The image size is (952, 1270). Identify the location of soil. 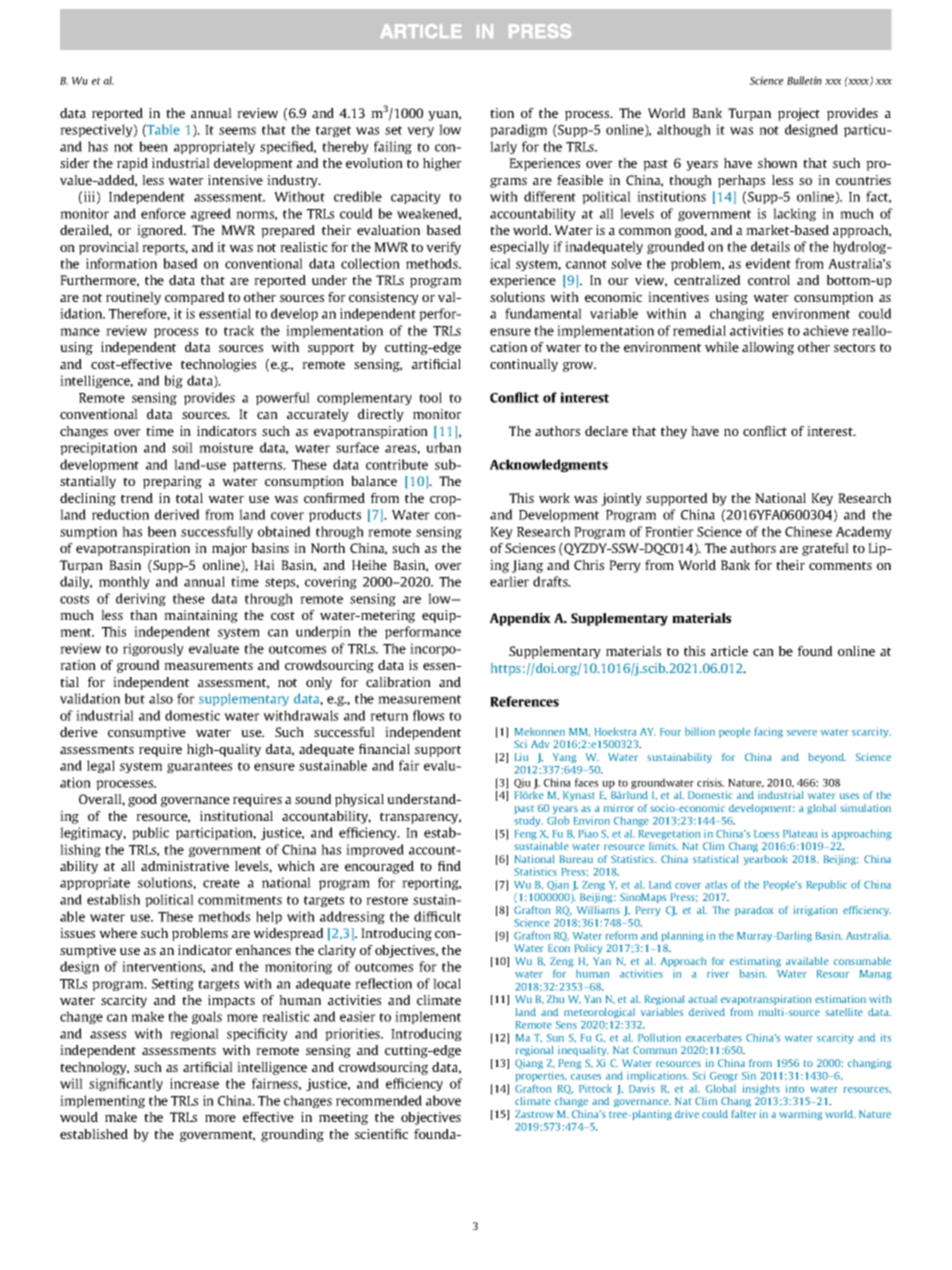
(182, 447).
